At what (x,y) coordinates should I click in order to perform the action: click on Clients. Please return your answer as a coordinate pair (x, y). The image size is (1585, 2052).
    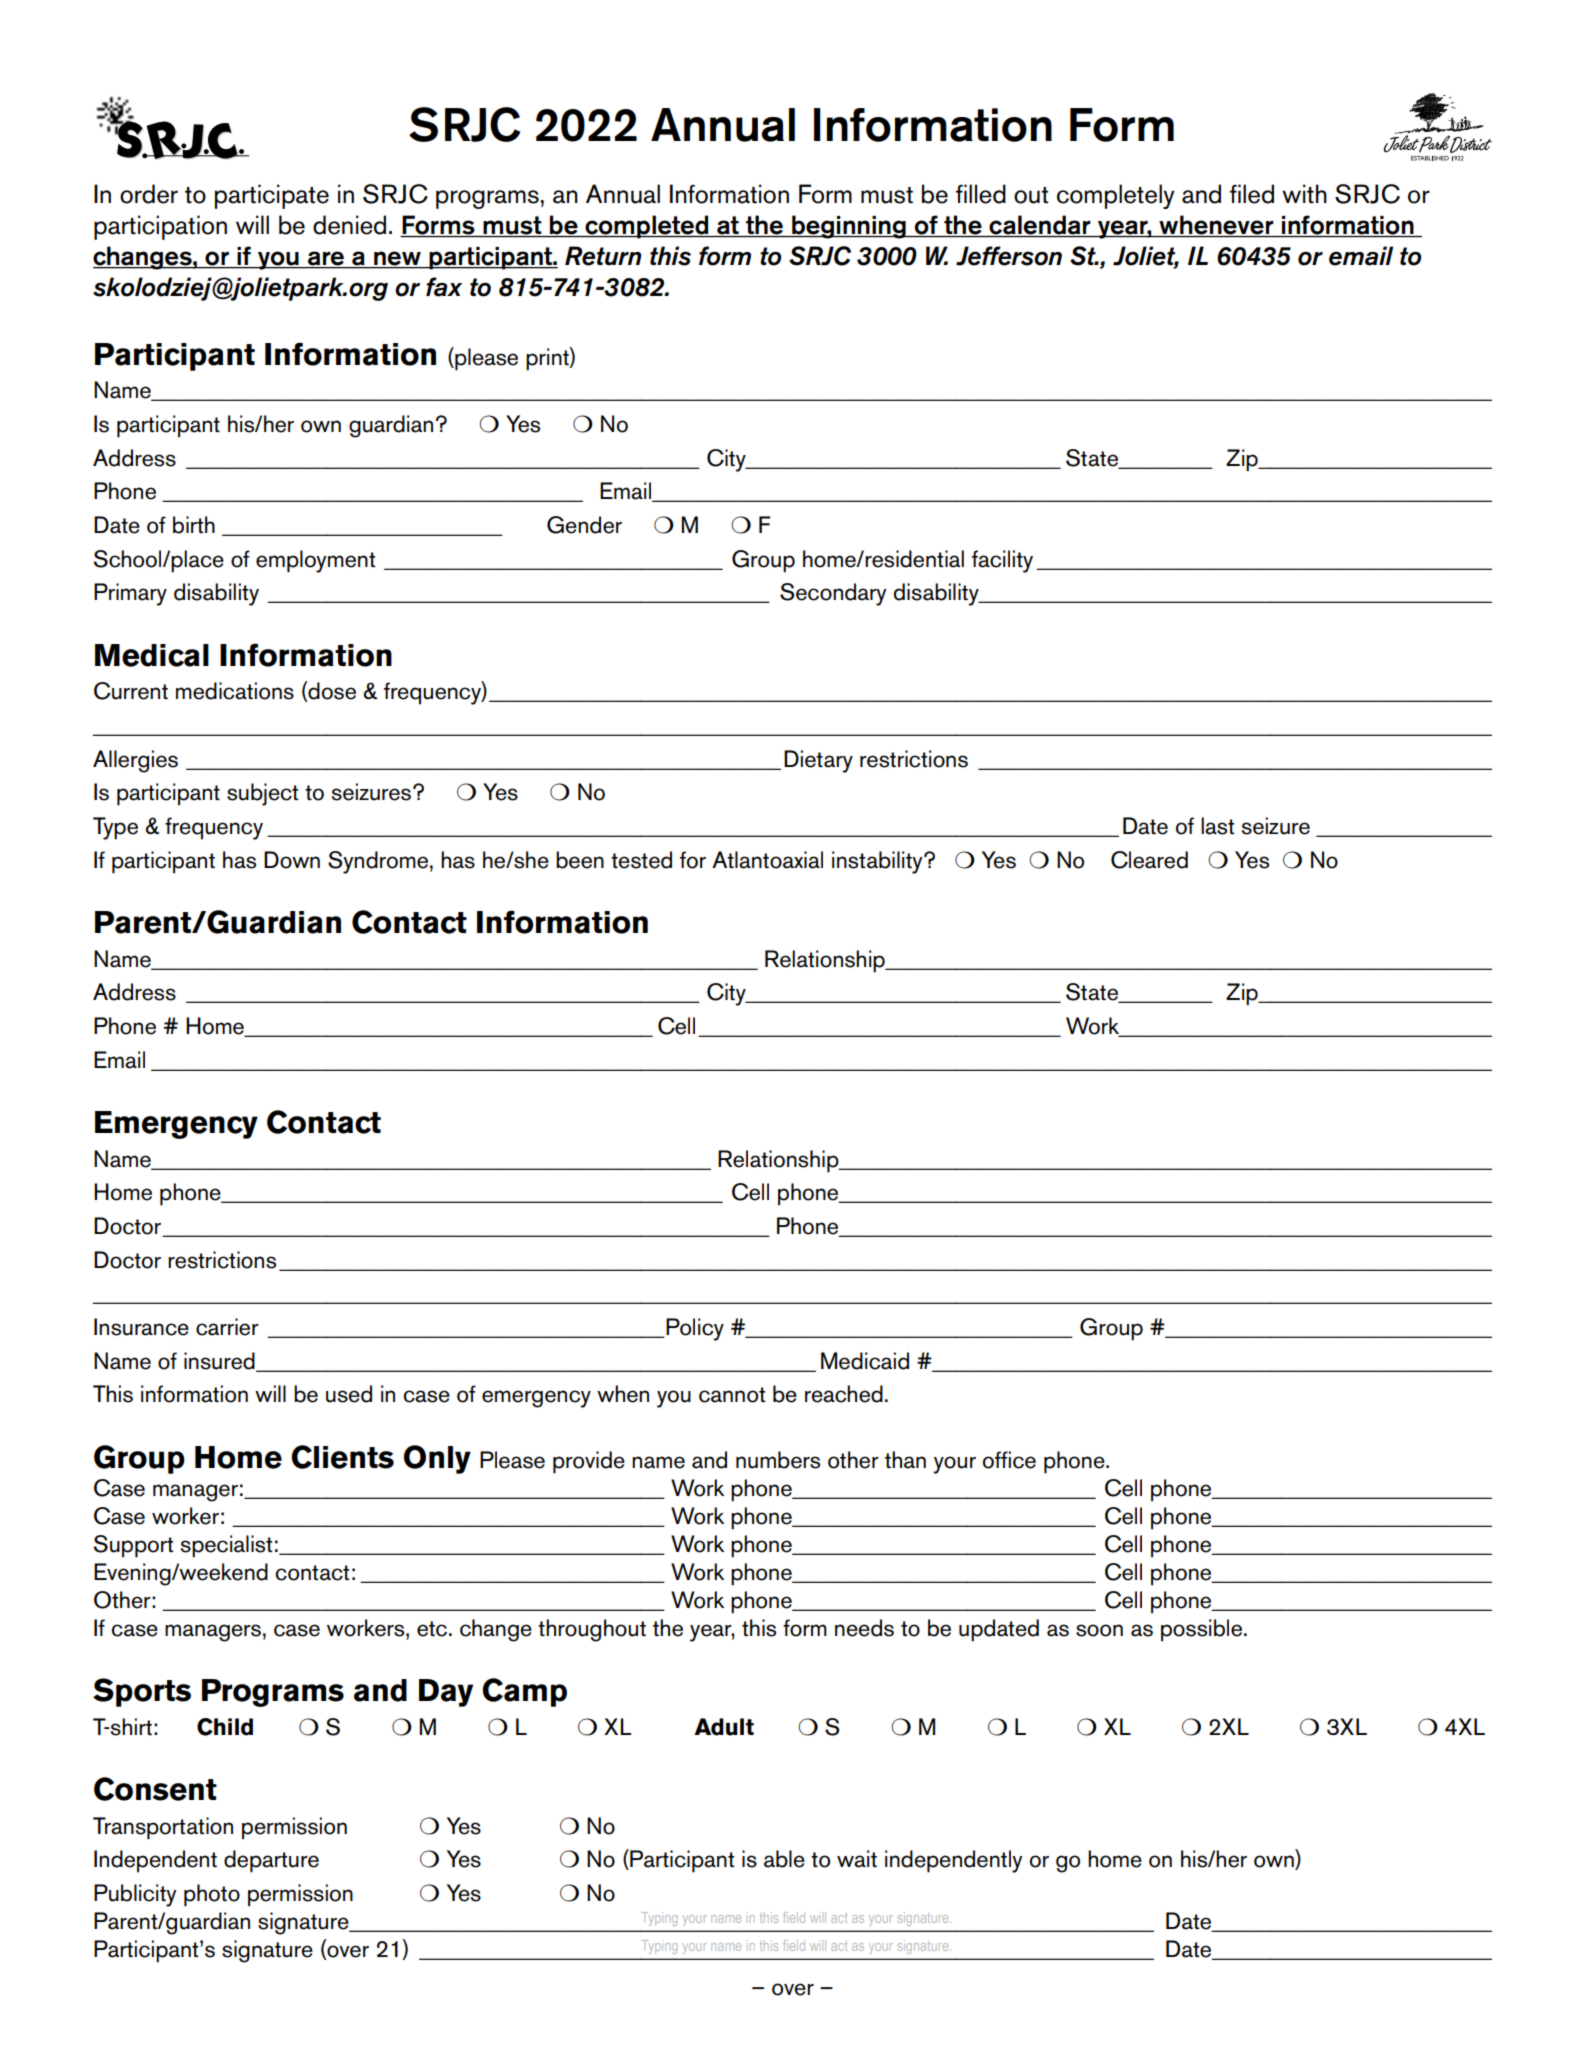
    Looking at the image, I should click on (342, 1457).
